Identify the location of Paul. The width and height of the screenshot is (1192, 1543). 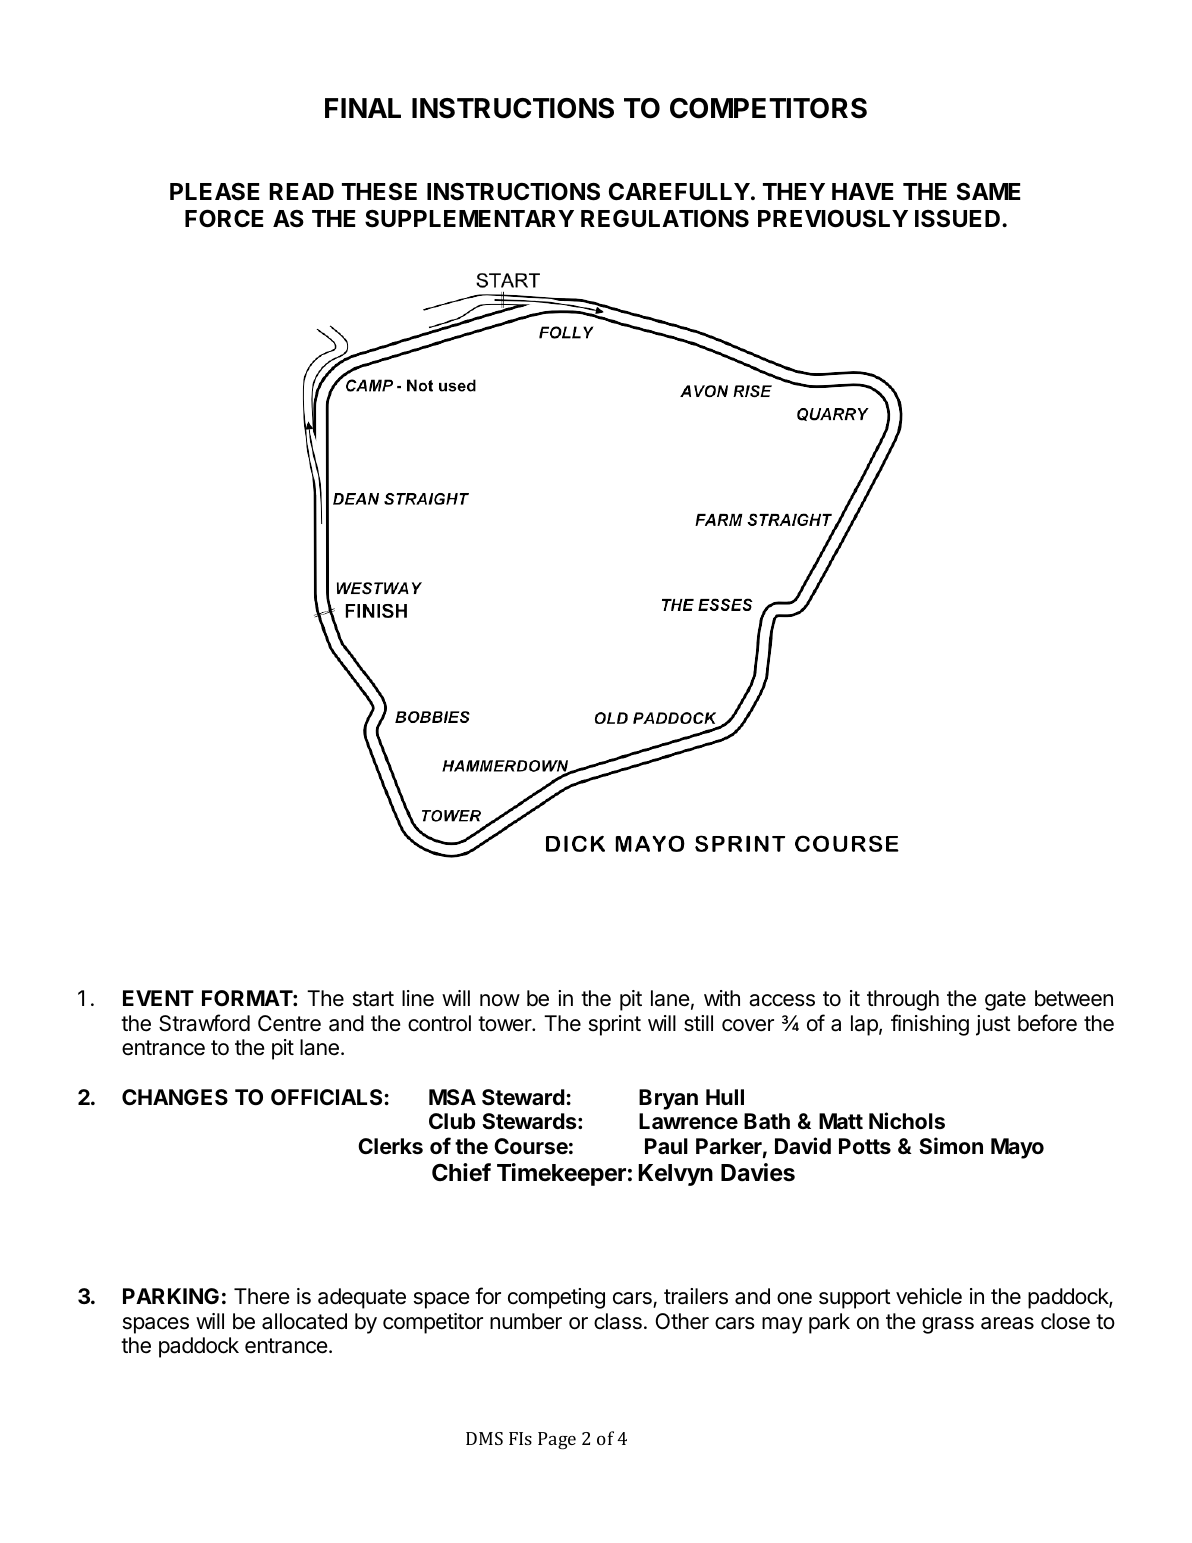
(666, 1146).
